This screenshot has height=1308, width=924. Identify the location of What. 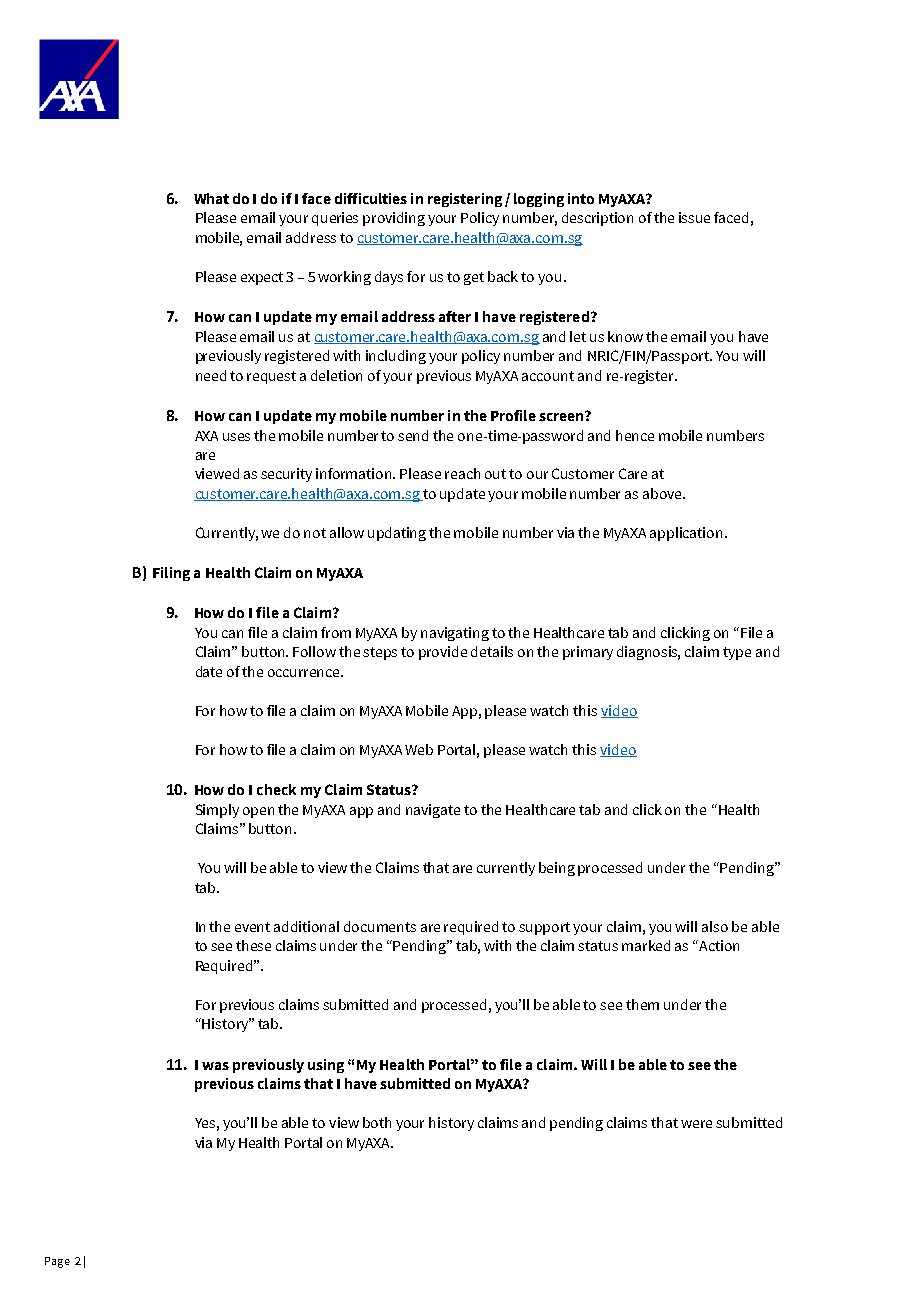
(211, 198).
